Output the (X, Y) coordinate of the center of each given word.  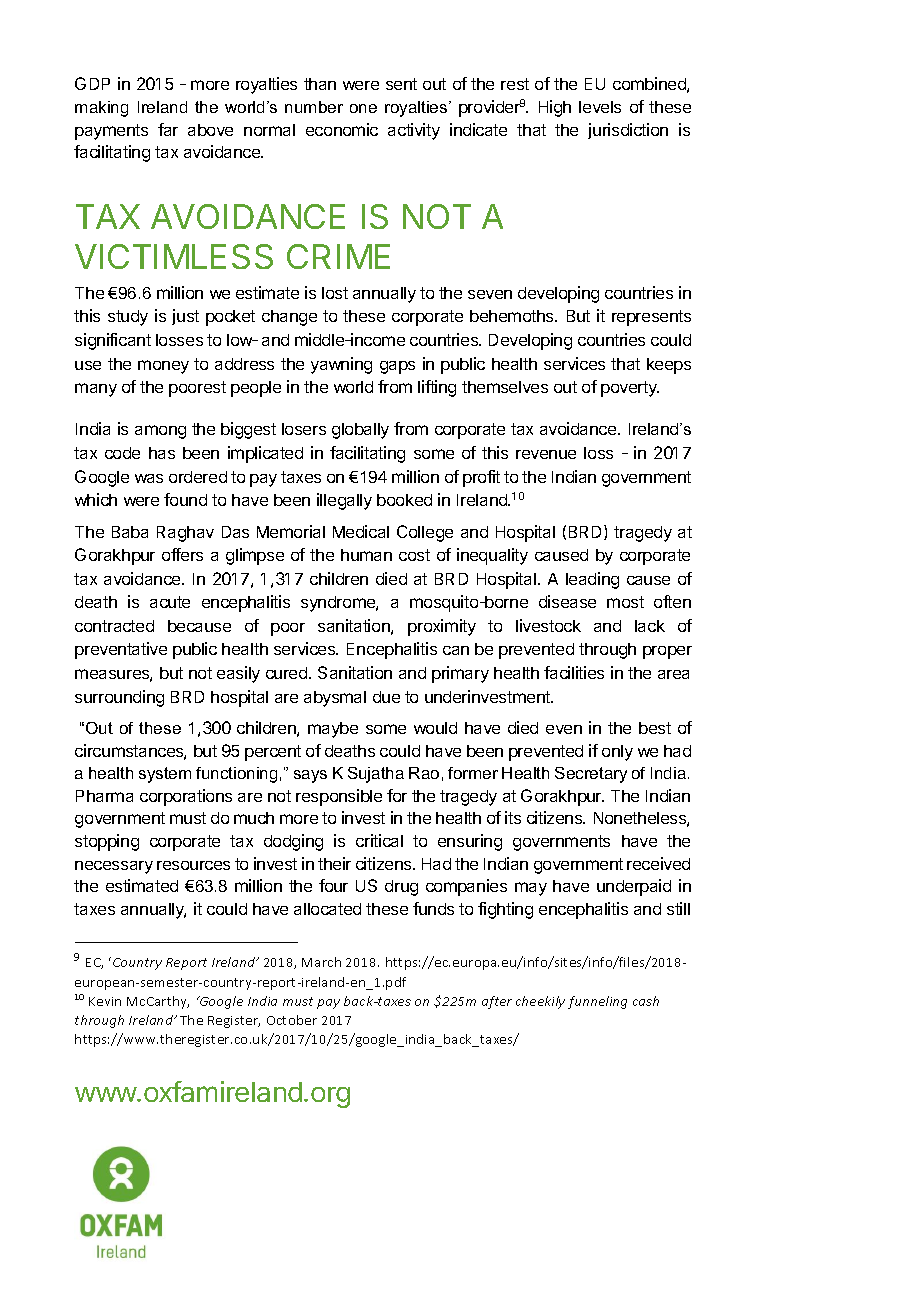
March (321, 962)
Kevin (105, 1001)
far (168, 129)
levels (600, 107)
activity (414, 131)
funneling (597, 1002)
